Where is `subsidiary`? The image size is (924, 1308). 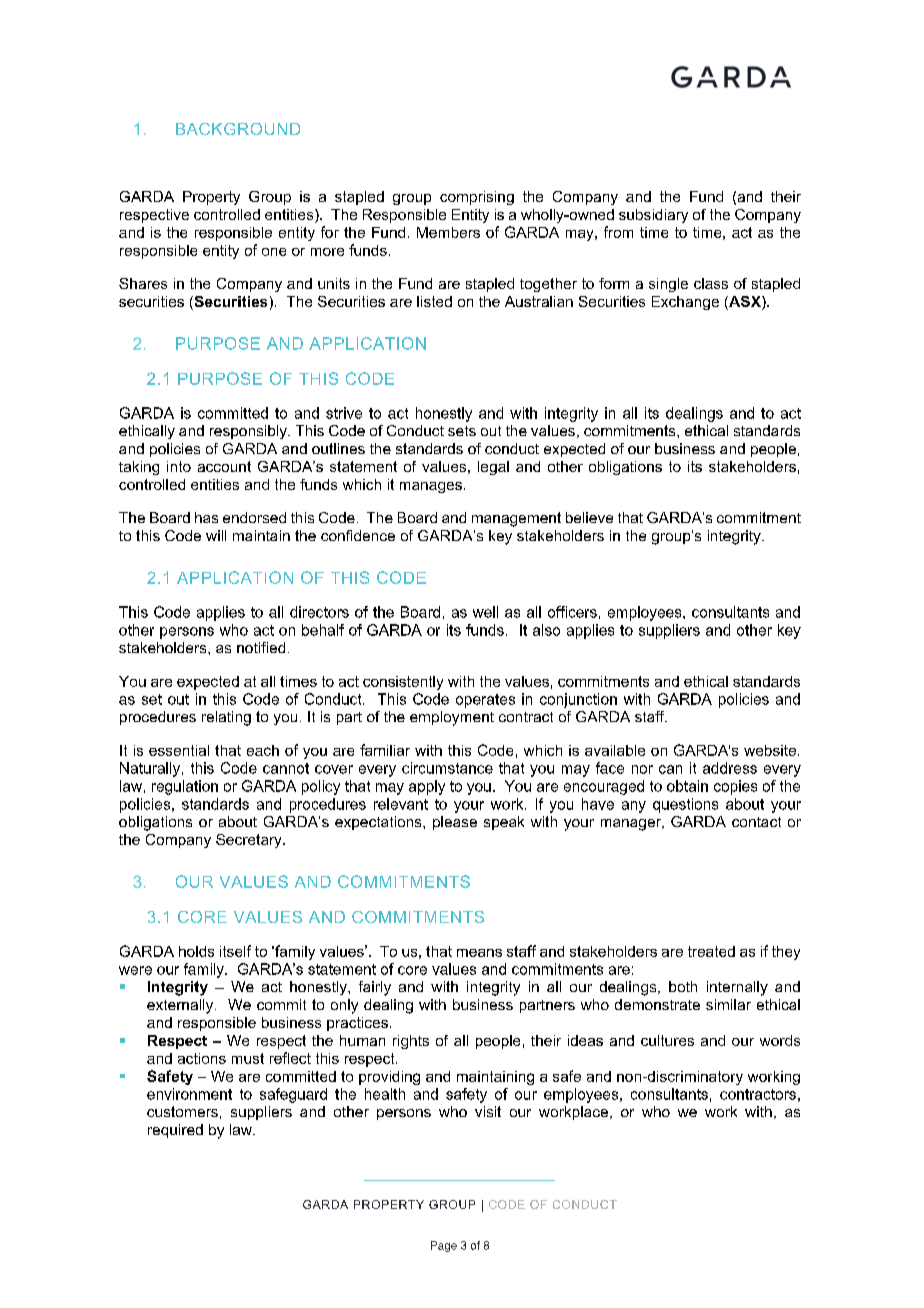 subsidiary is located at coordinates (653, 216).
